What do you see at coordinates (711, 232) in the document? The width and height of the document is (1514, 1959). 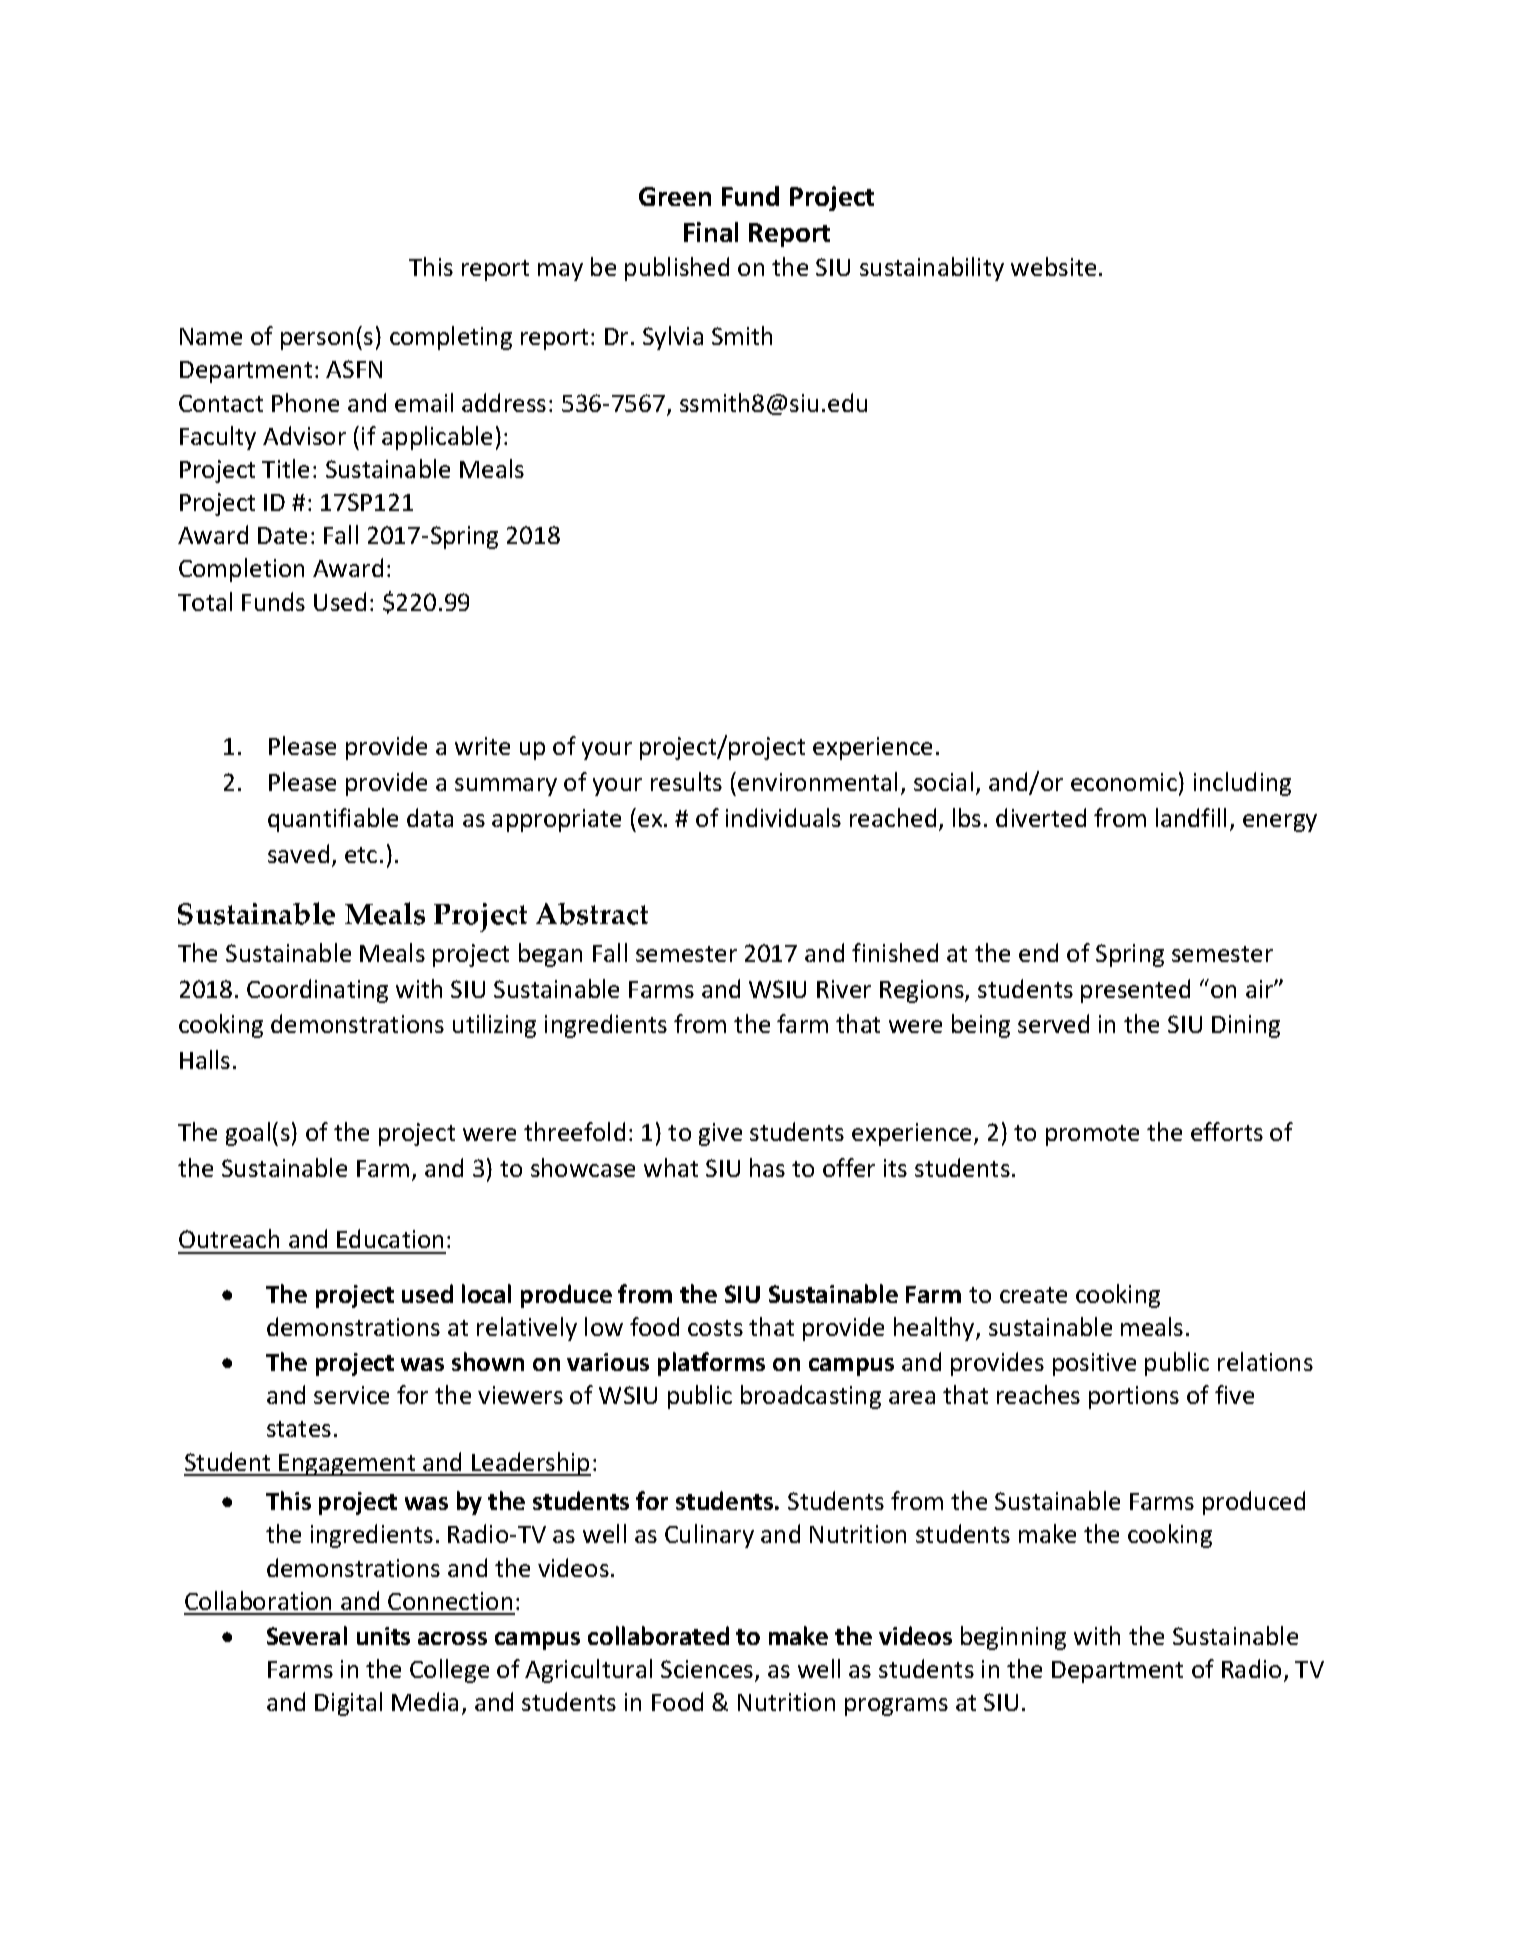 I see `Final` at bounding box center [711, 232].
